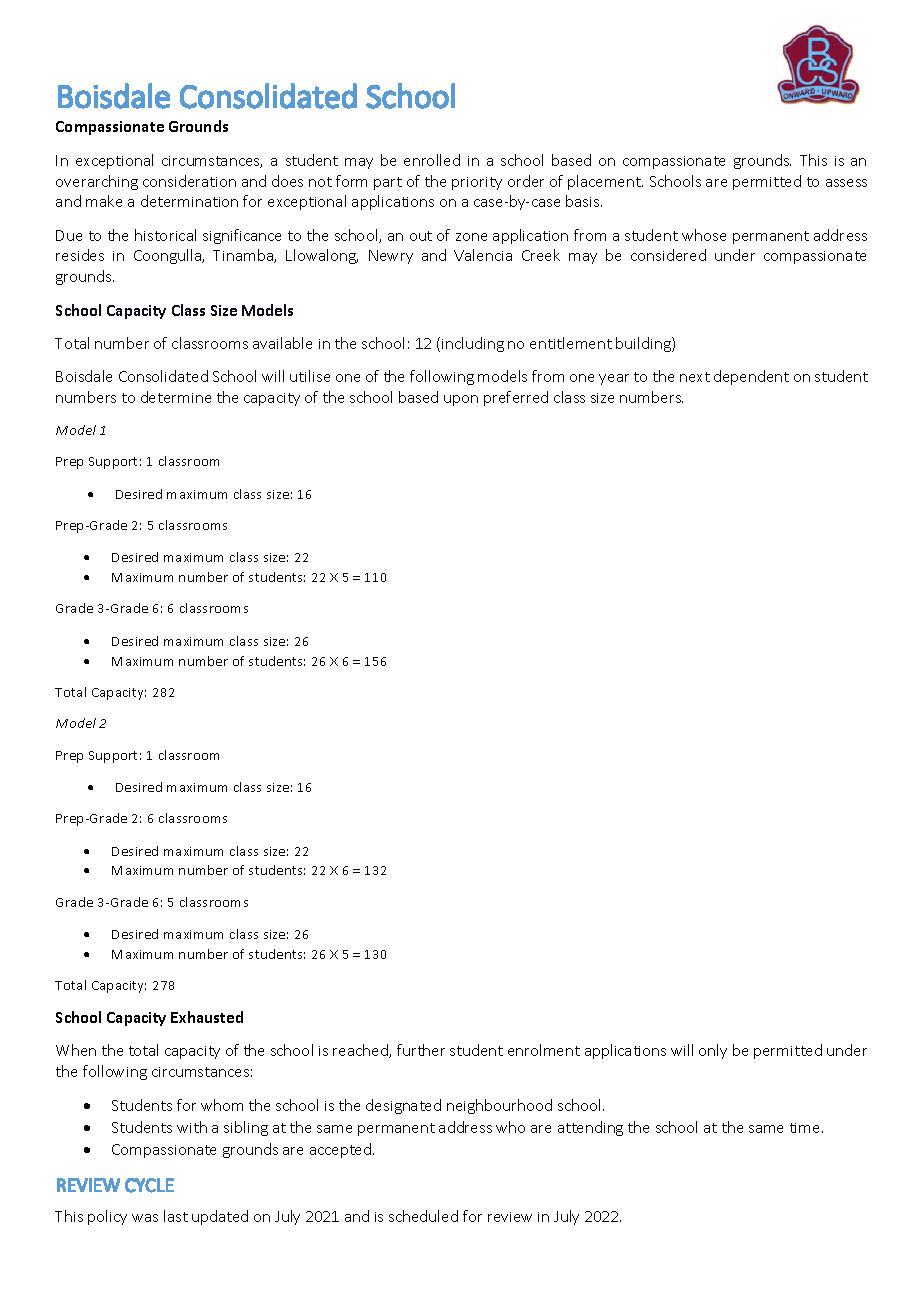 This page has width=924, height=1308. Describe the element at coordinates (207, 1017) in the page. I see `Exhausted` at that location.
